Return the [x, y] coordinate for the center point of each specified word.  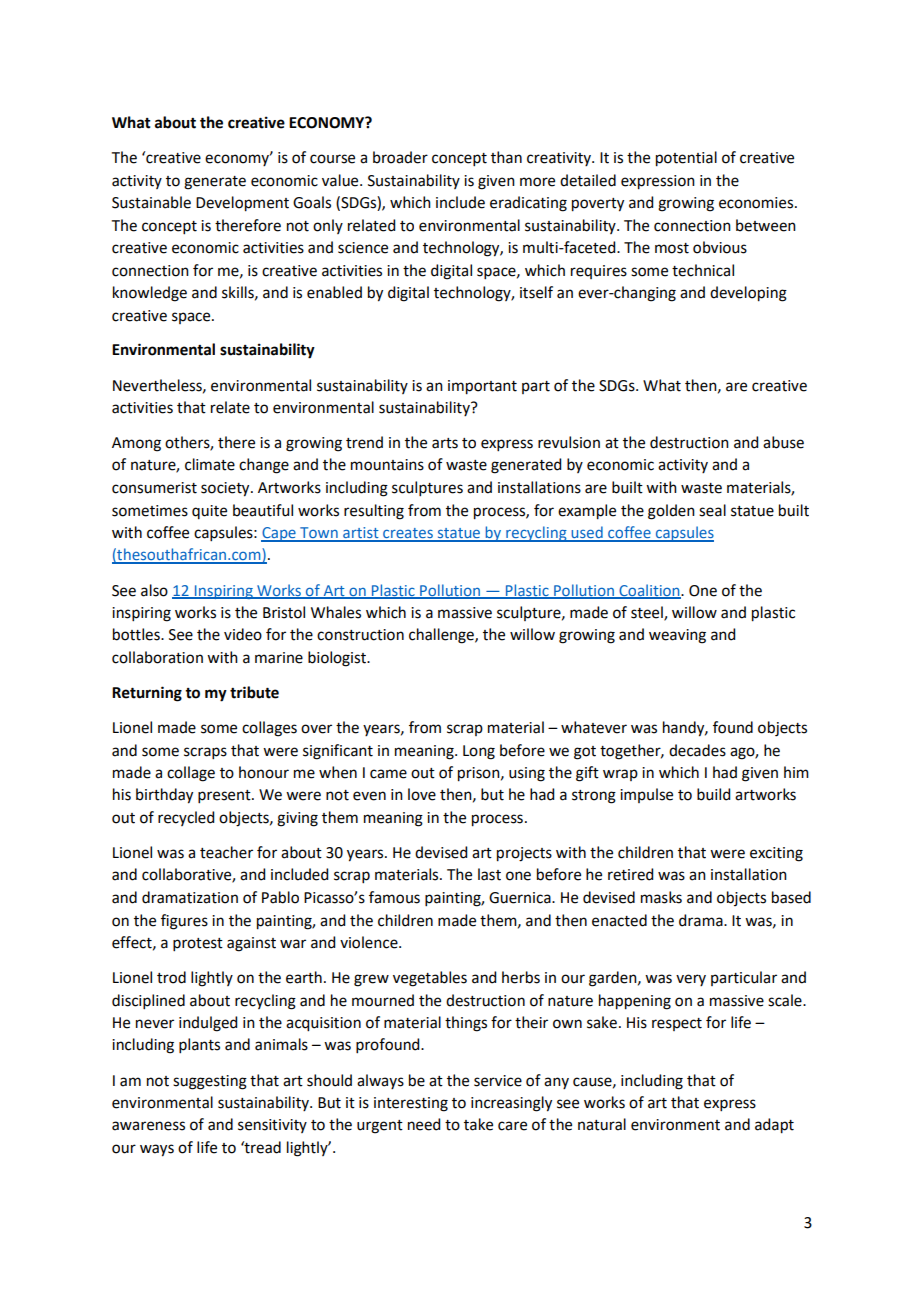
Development [242, 204]
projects [524, 854]
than [506, 157]
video [243, 634]
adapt [774, 1126]
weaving [677, 636]
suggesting [210, 1082]
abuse [783, 442]
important [482, 387]
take [478, 1124]
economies [757, 203]
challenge [442, 636]
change [264, 466]
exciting [776, 854]
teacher [226, 852]
